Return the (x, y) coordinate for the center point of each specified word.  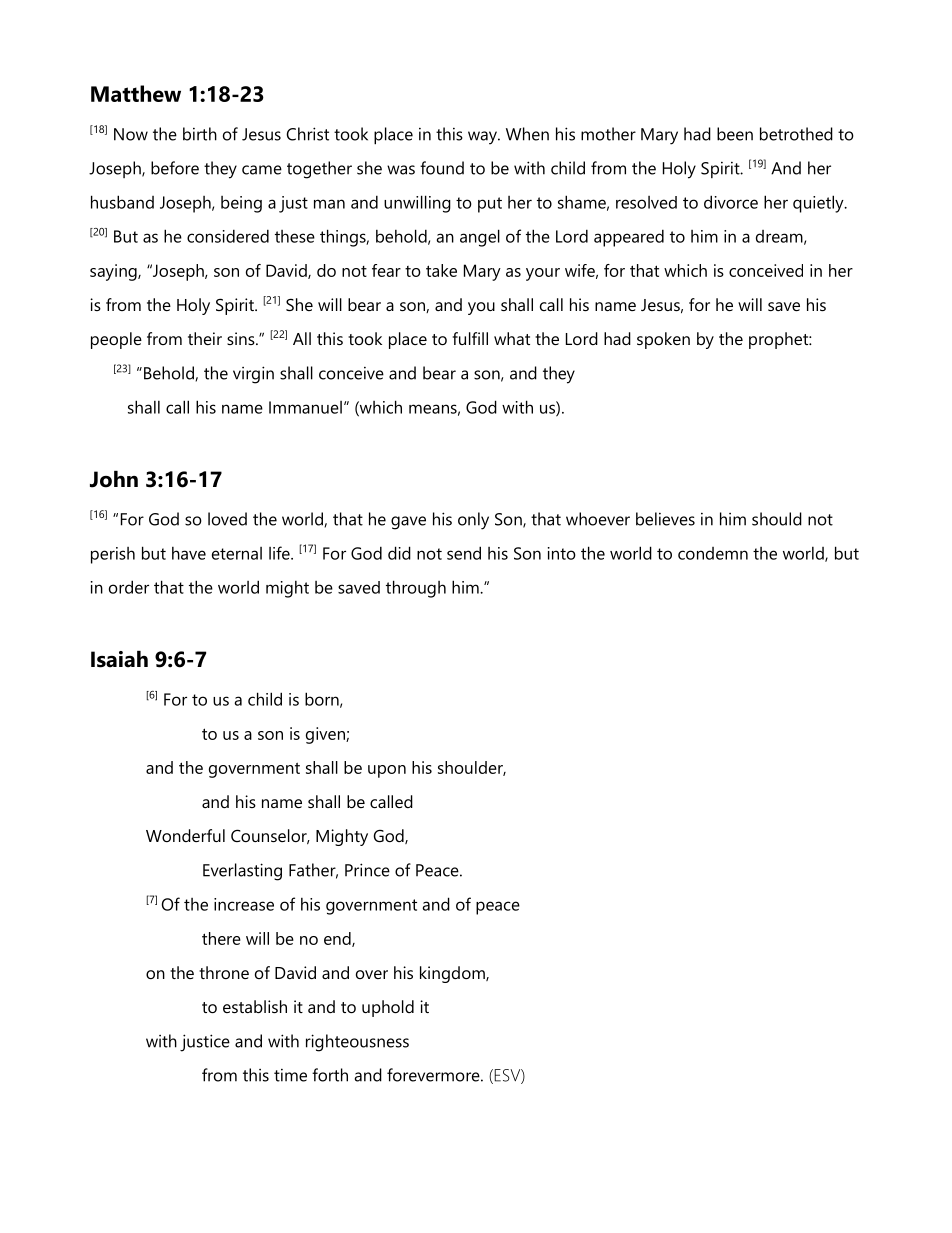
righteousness (357, 1043)
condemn (713, 553)
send (464, 553)
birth (200, 134)
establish (255, 1006)
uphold (388, 1008)
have (189, 553)
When (527, 134)
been (735, 134)
